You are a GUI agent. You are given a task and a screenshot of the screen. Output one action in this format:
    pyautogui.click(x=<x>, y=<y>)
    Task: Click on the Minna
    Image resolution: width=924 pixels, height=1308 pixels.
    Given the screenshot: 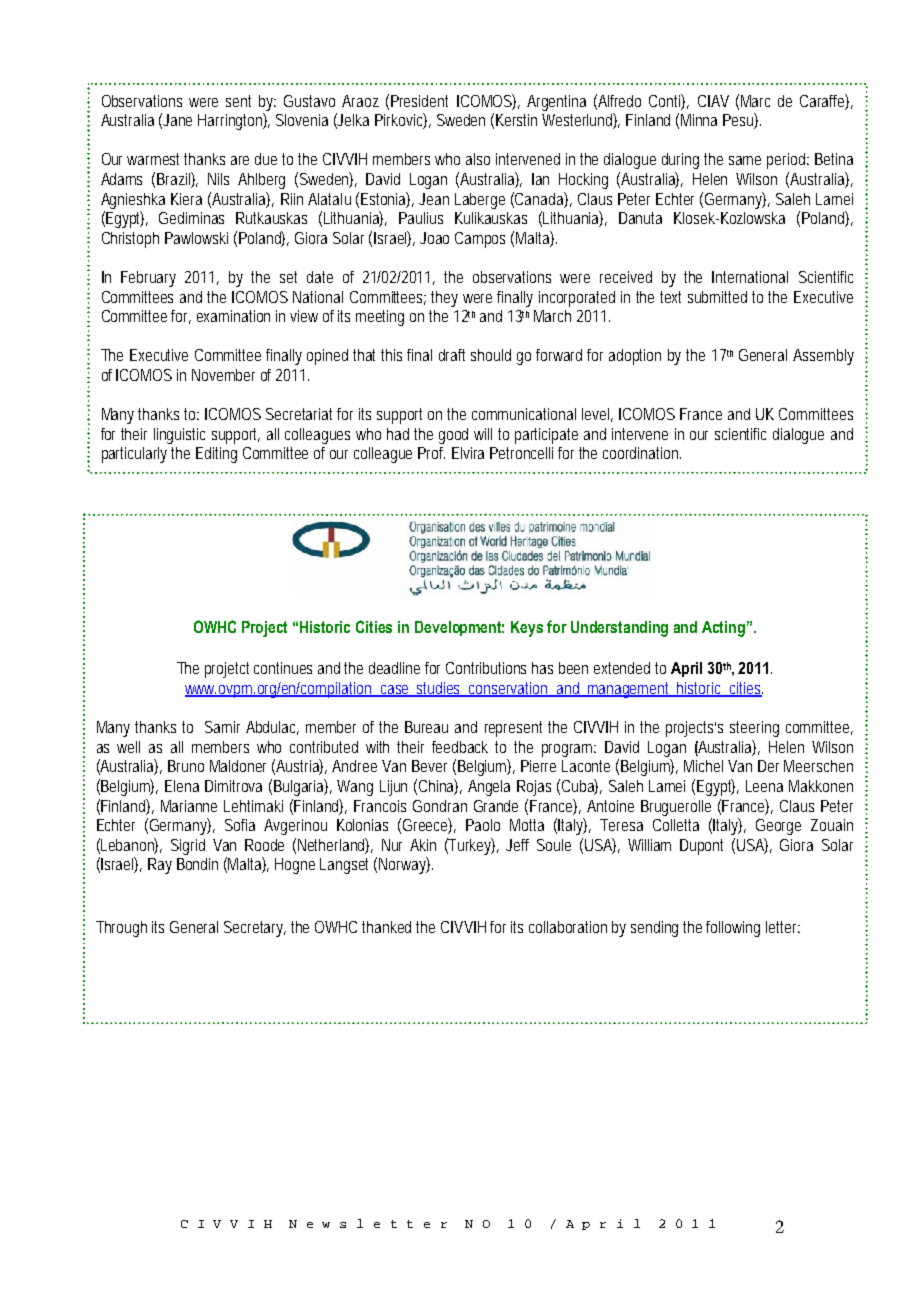 What is the action you would take?
    pyautogui.click(x=699, y=120)
